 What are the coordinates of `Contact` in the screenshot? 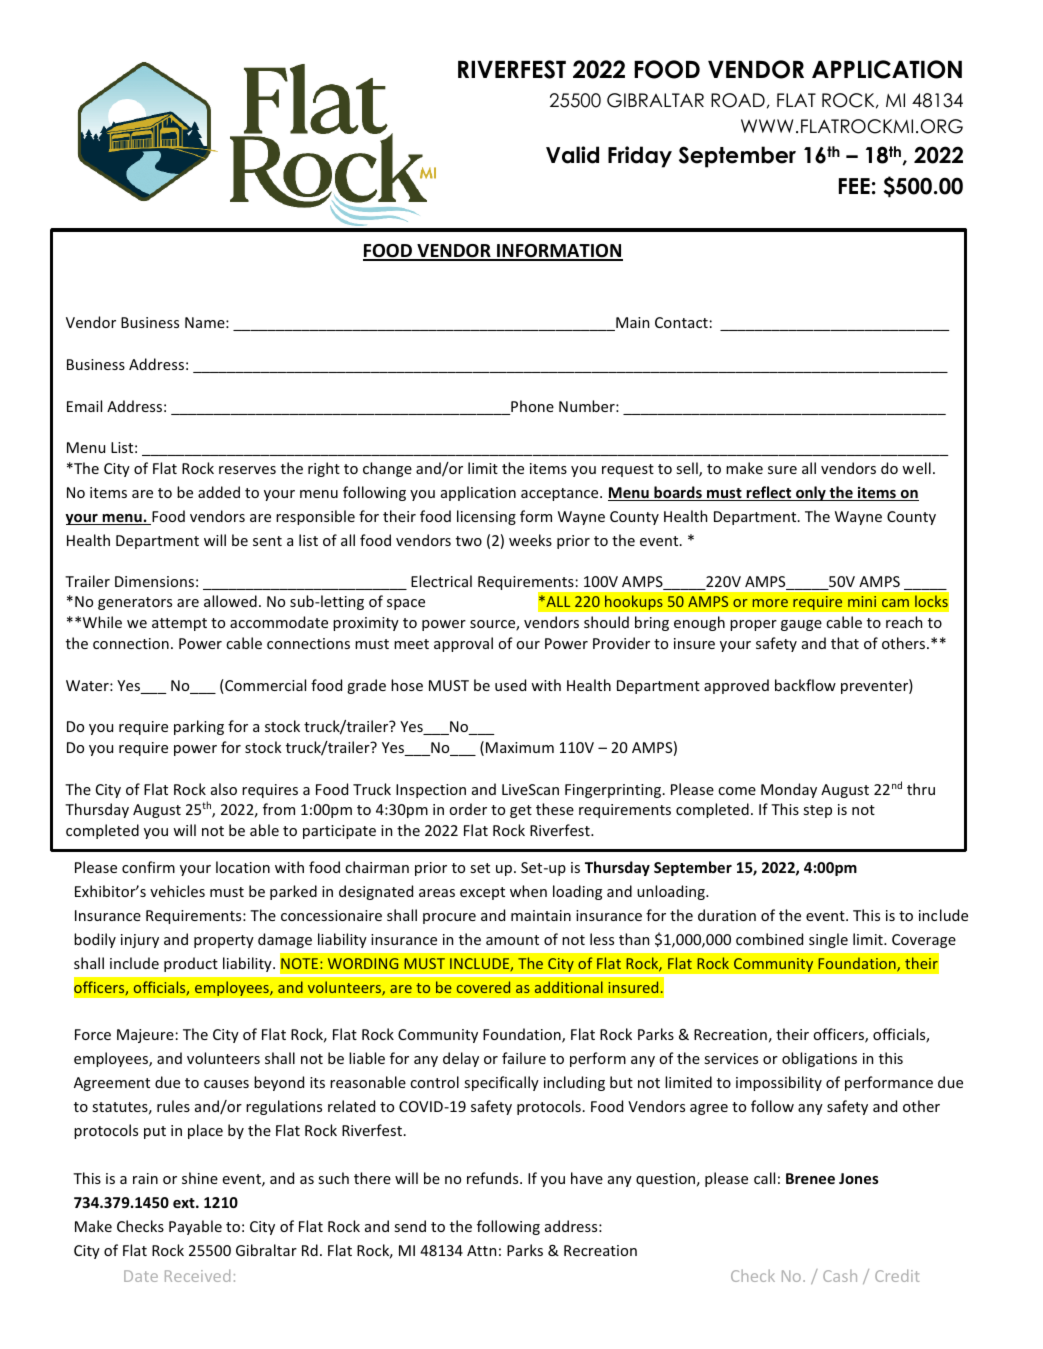 It's located at (681, 322).
